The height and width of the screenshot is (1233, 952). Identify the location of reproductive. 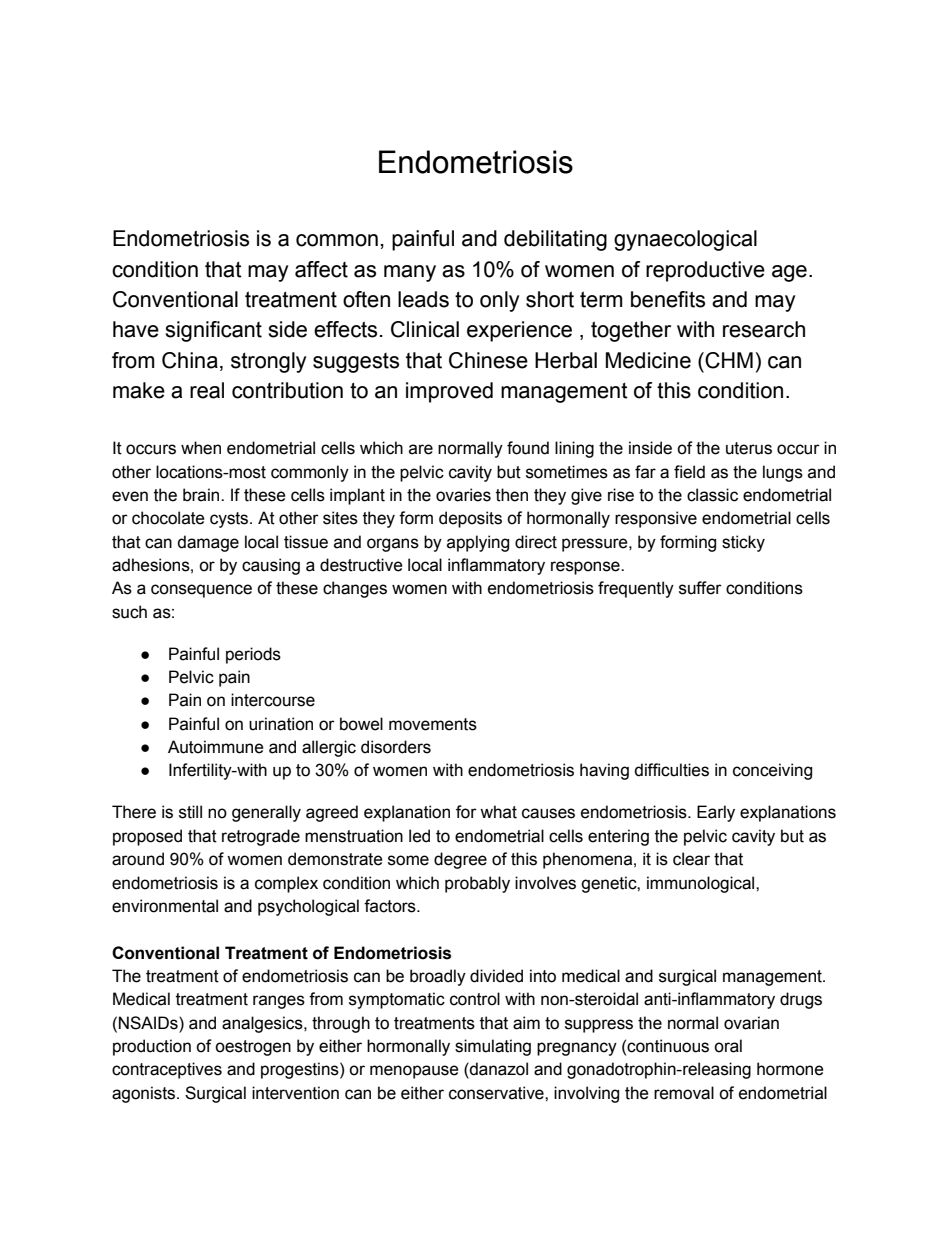
(705, 271).
